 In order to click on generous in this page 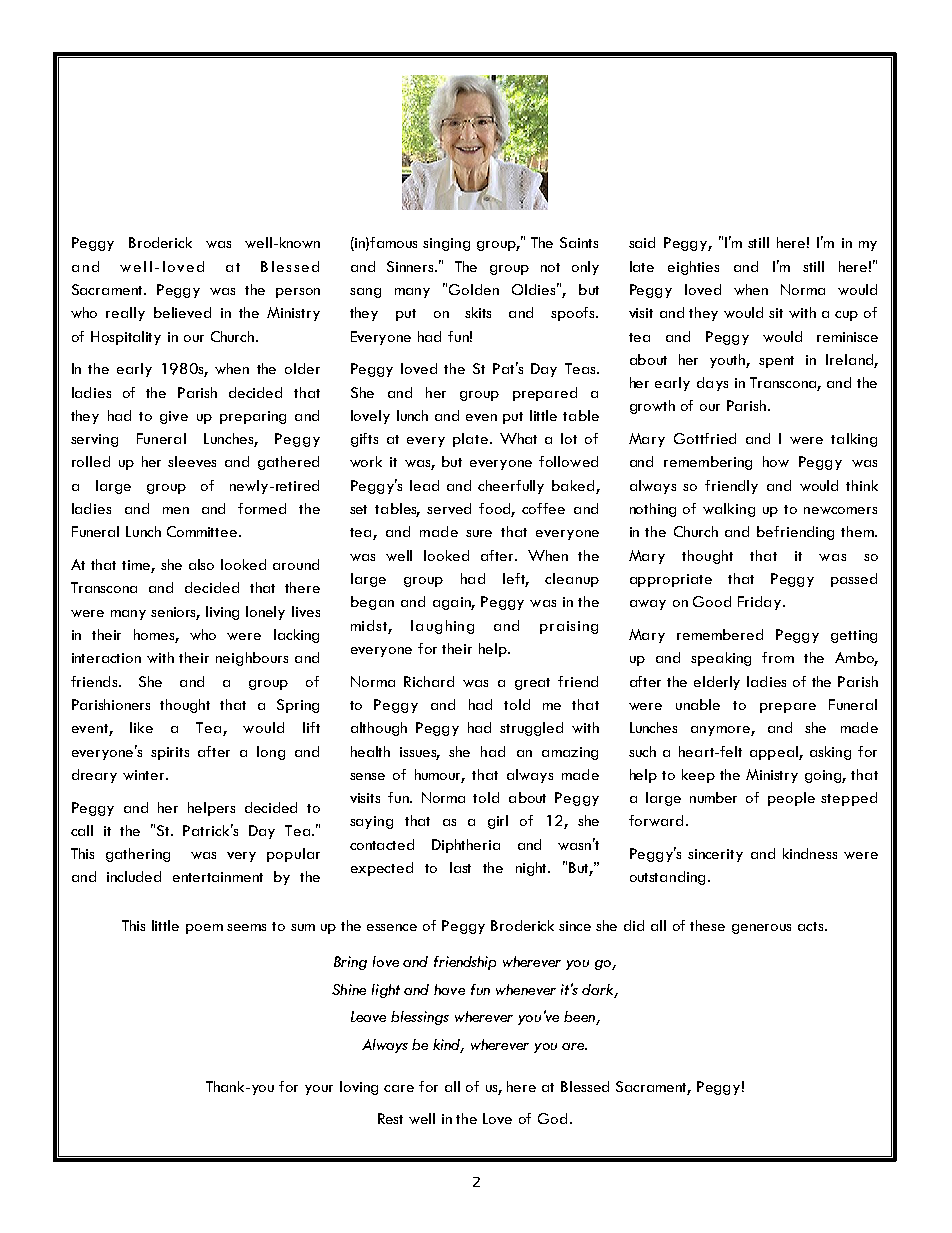, I will do `click(761, 929)`.
